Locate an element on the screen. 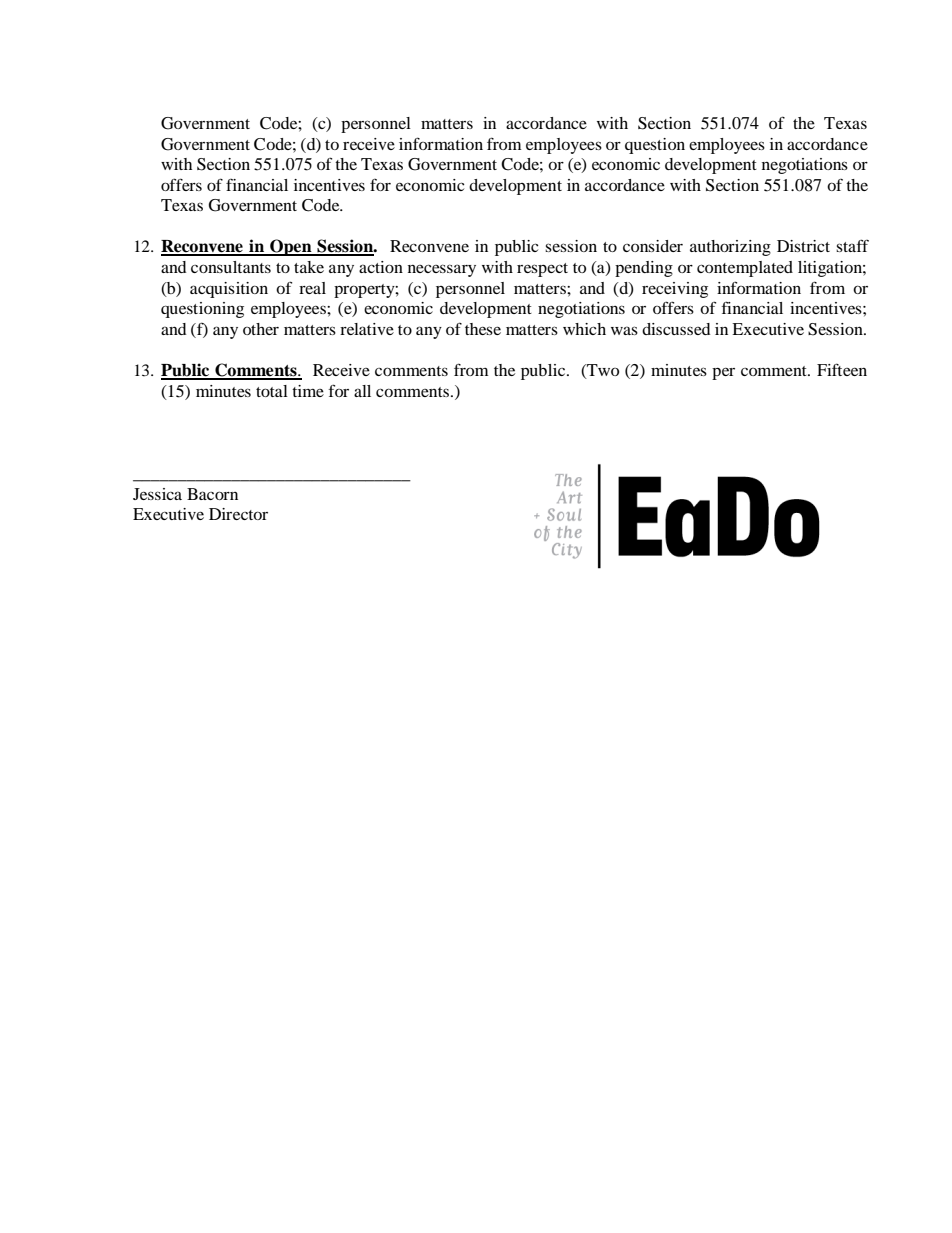  these is located at coordinates (483, 329).
